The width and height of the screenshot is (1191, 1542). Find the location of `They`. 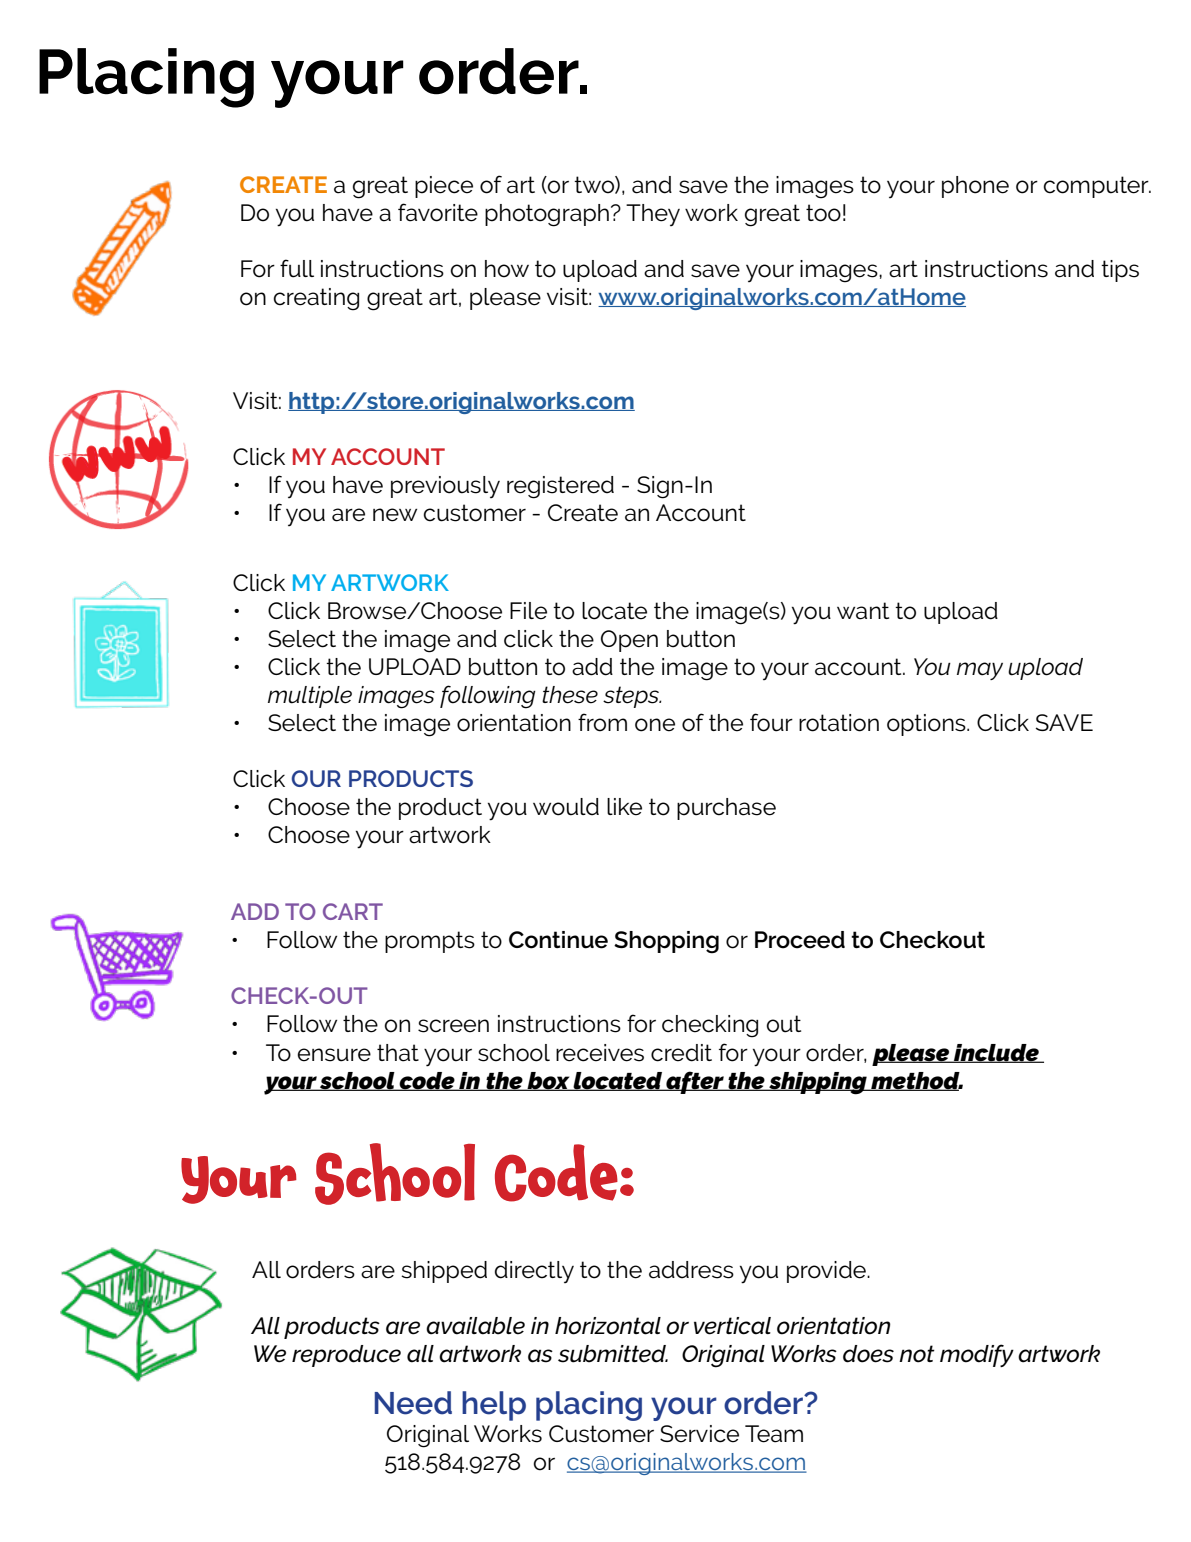

They is located at coordinates (653, 215).
